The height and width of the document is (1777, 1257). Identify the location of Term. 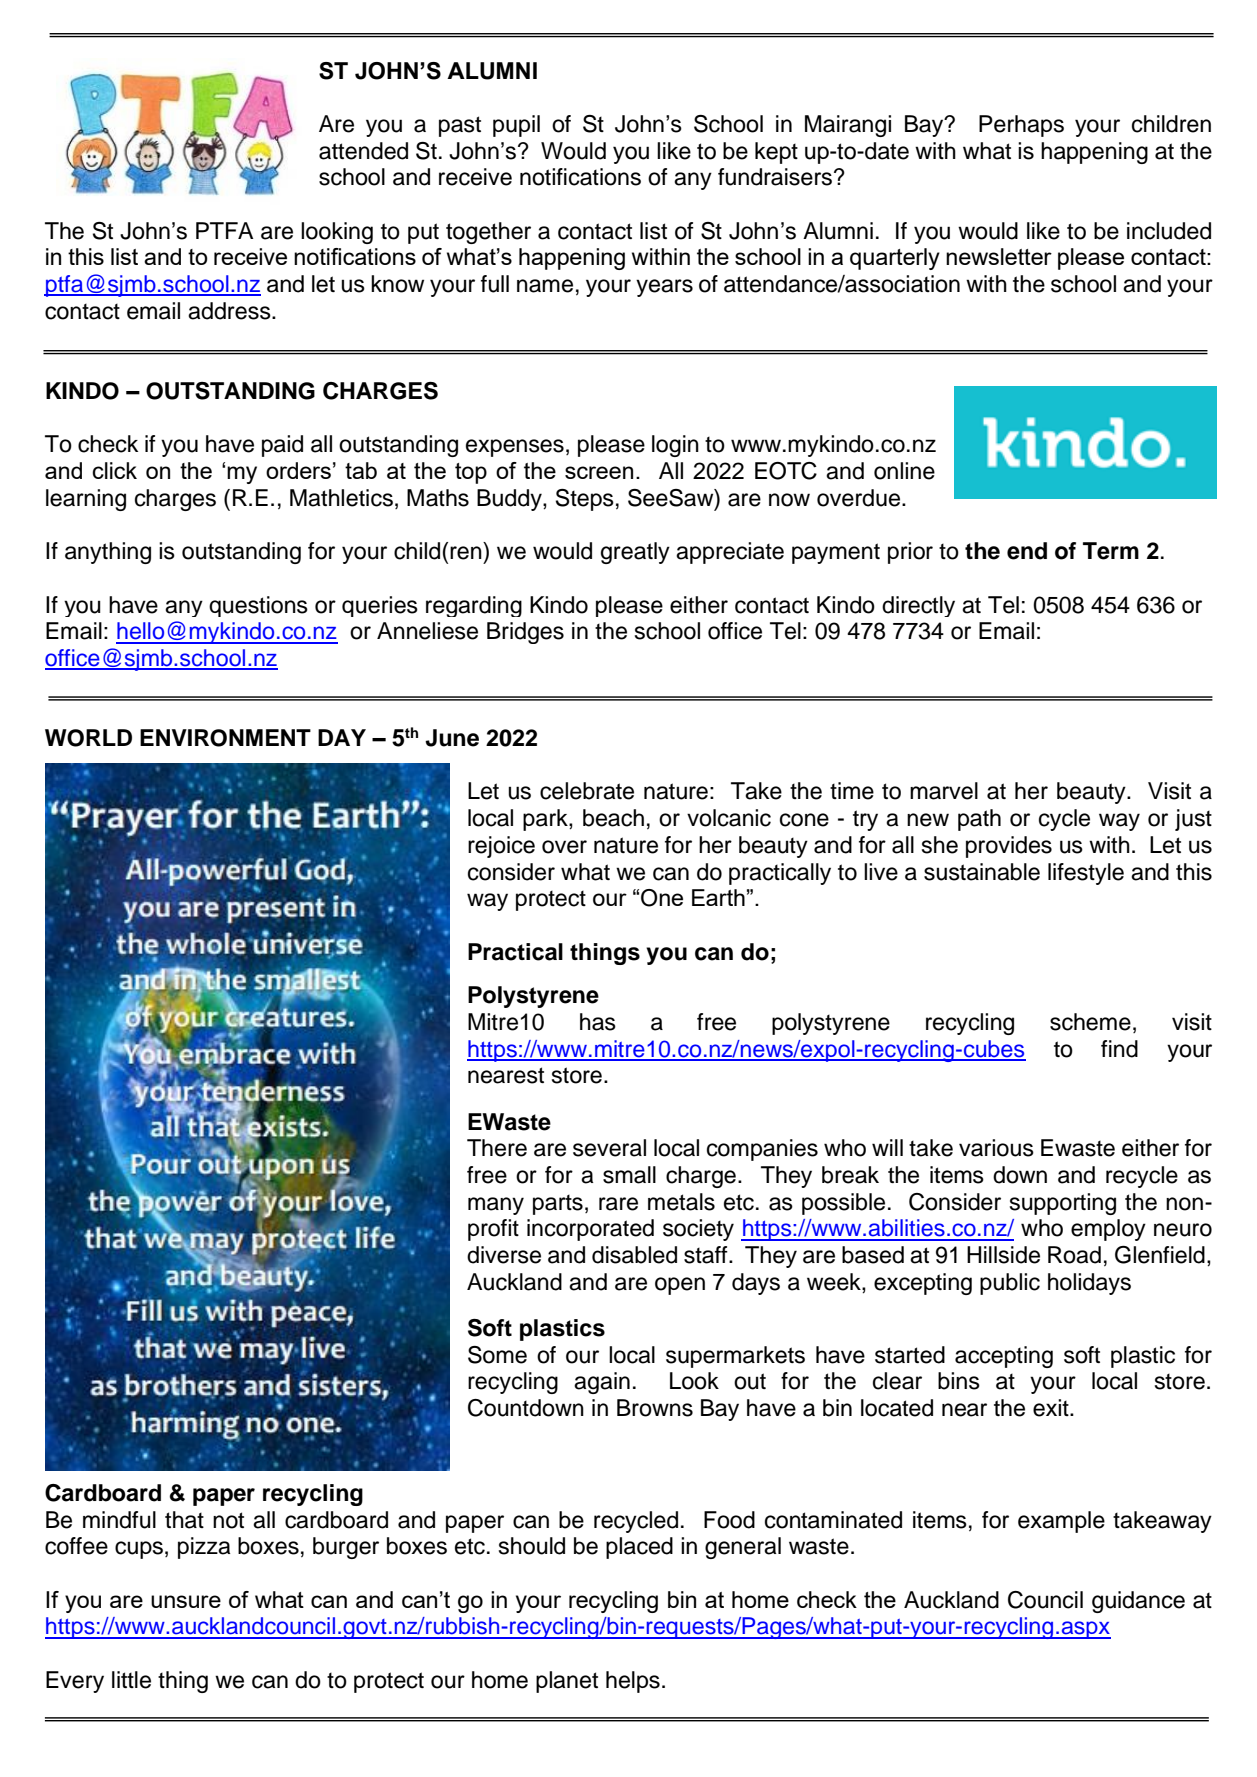
(1111, 551).
